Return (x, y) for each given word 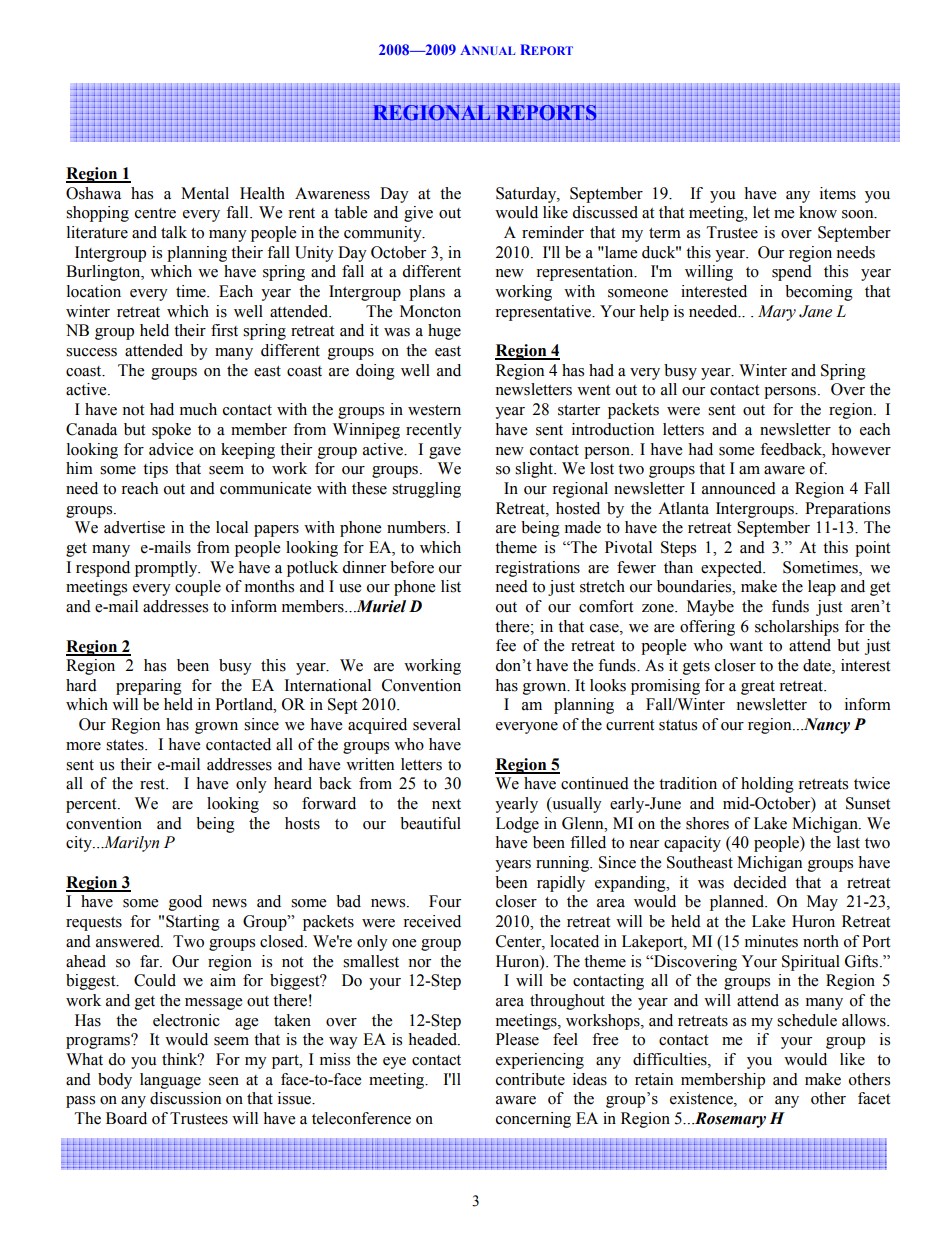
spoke (171, 431)
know (818, 212)
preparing (149, 687)
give (418, 214)
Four (445, 901)
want (746, 646)
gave (445, 453)
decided (760, 882)
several (437, 724)
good (185, 903)
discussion (185, 1098)
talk (174, 232)
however (861, 449)
